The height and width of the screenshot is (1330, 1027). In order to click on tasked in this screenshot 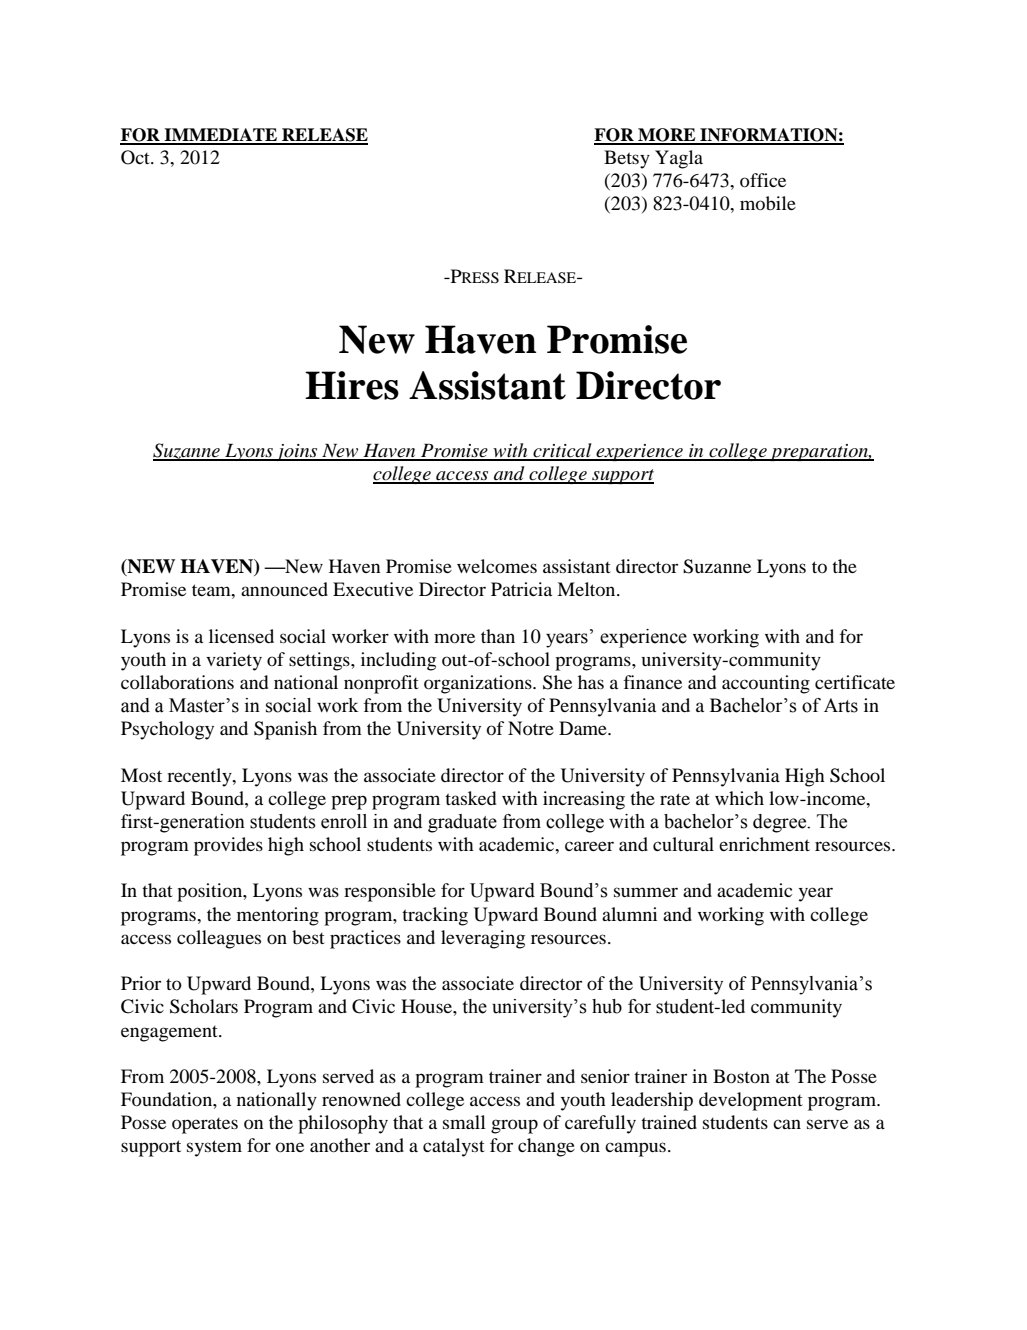, I will do `click(470, 798)`.
